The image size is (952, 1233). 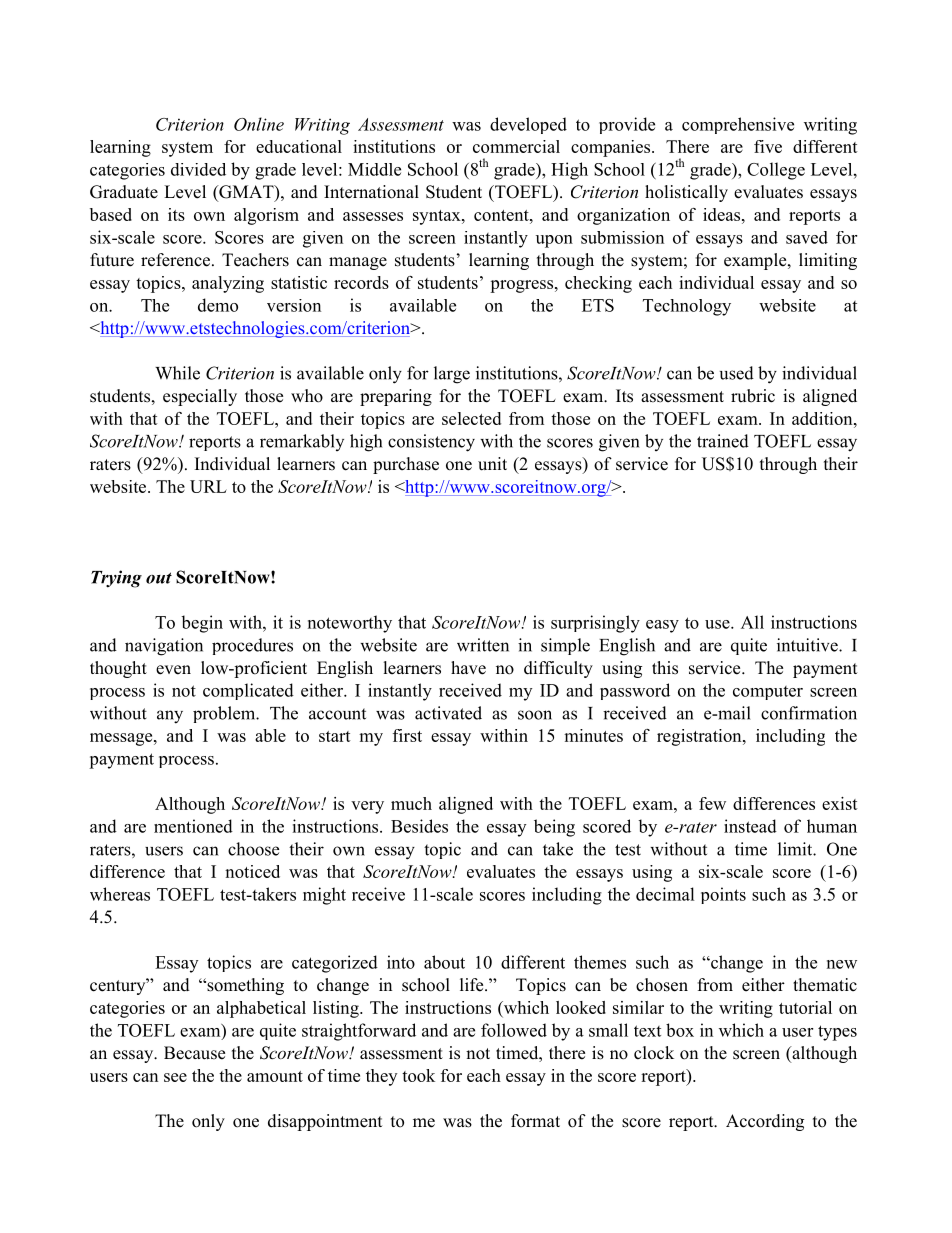 What do you see at coordinates (225, 714) in the screenshot?
I see `problem` at bounding box center [225, 714].
